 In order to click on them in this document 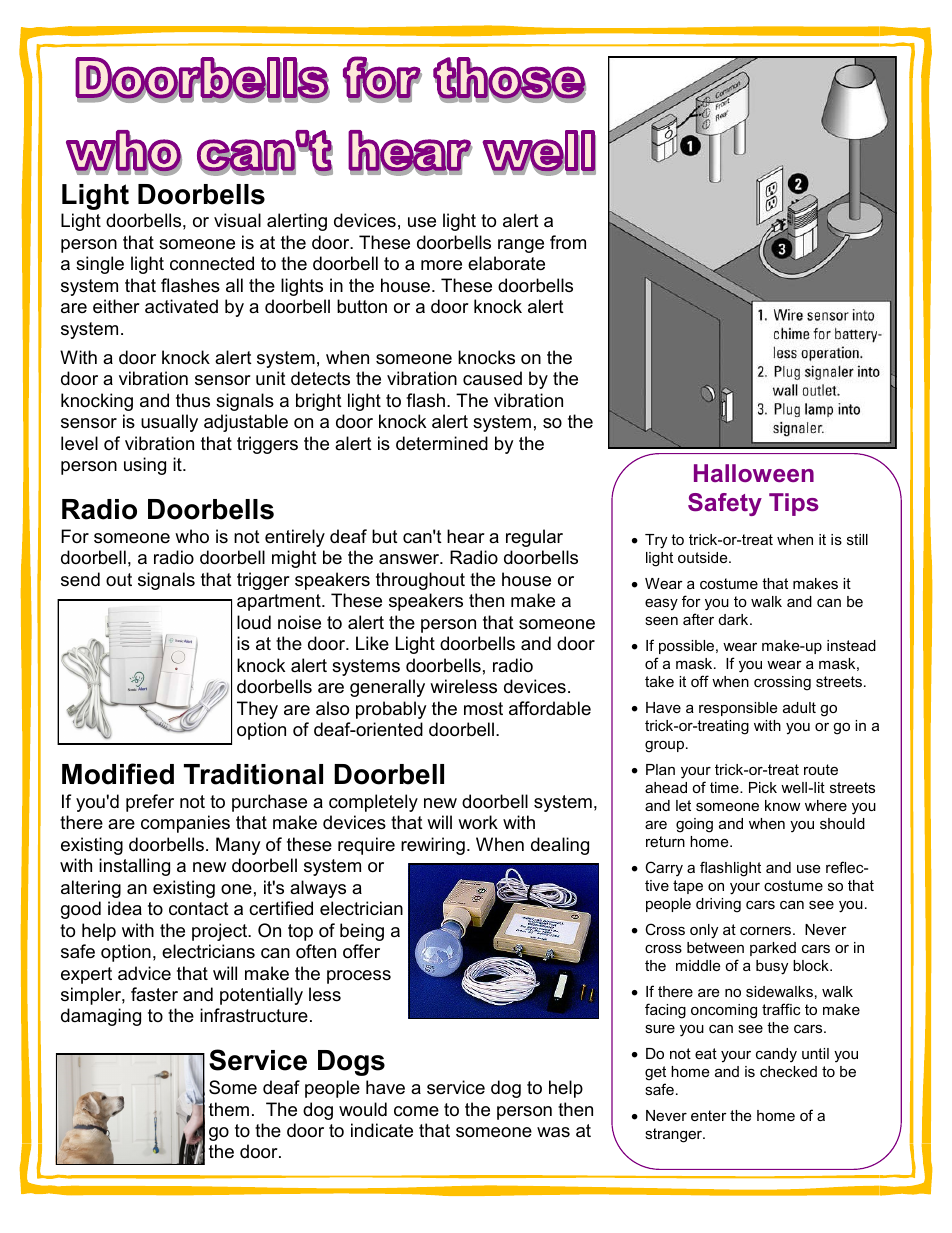, I will do `click(229, 1109)`.
